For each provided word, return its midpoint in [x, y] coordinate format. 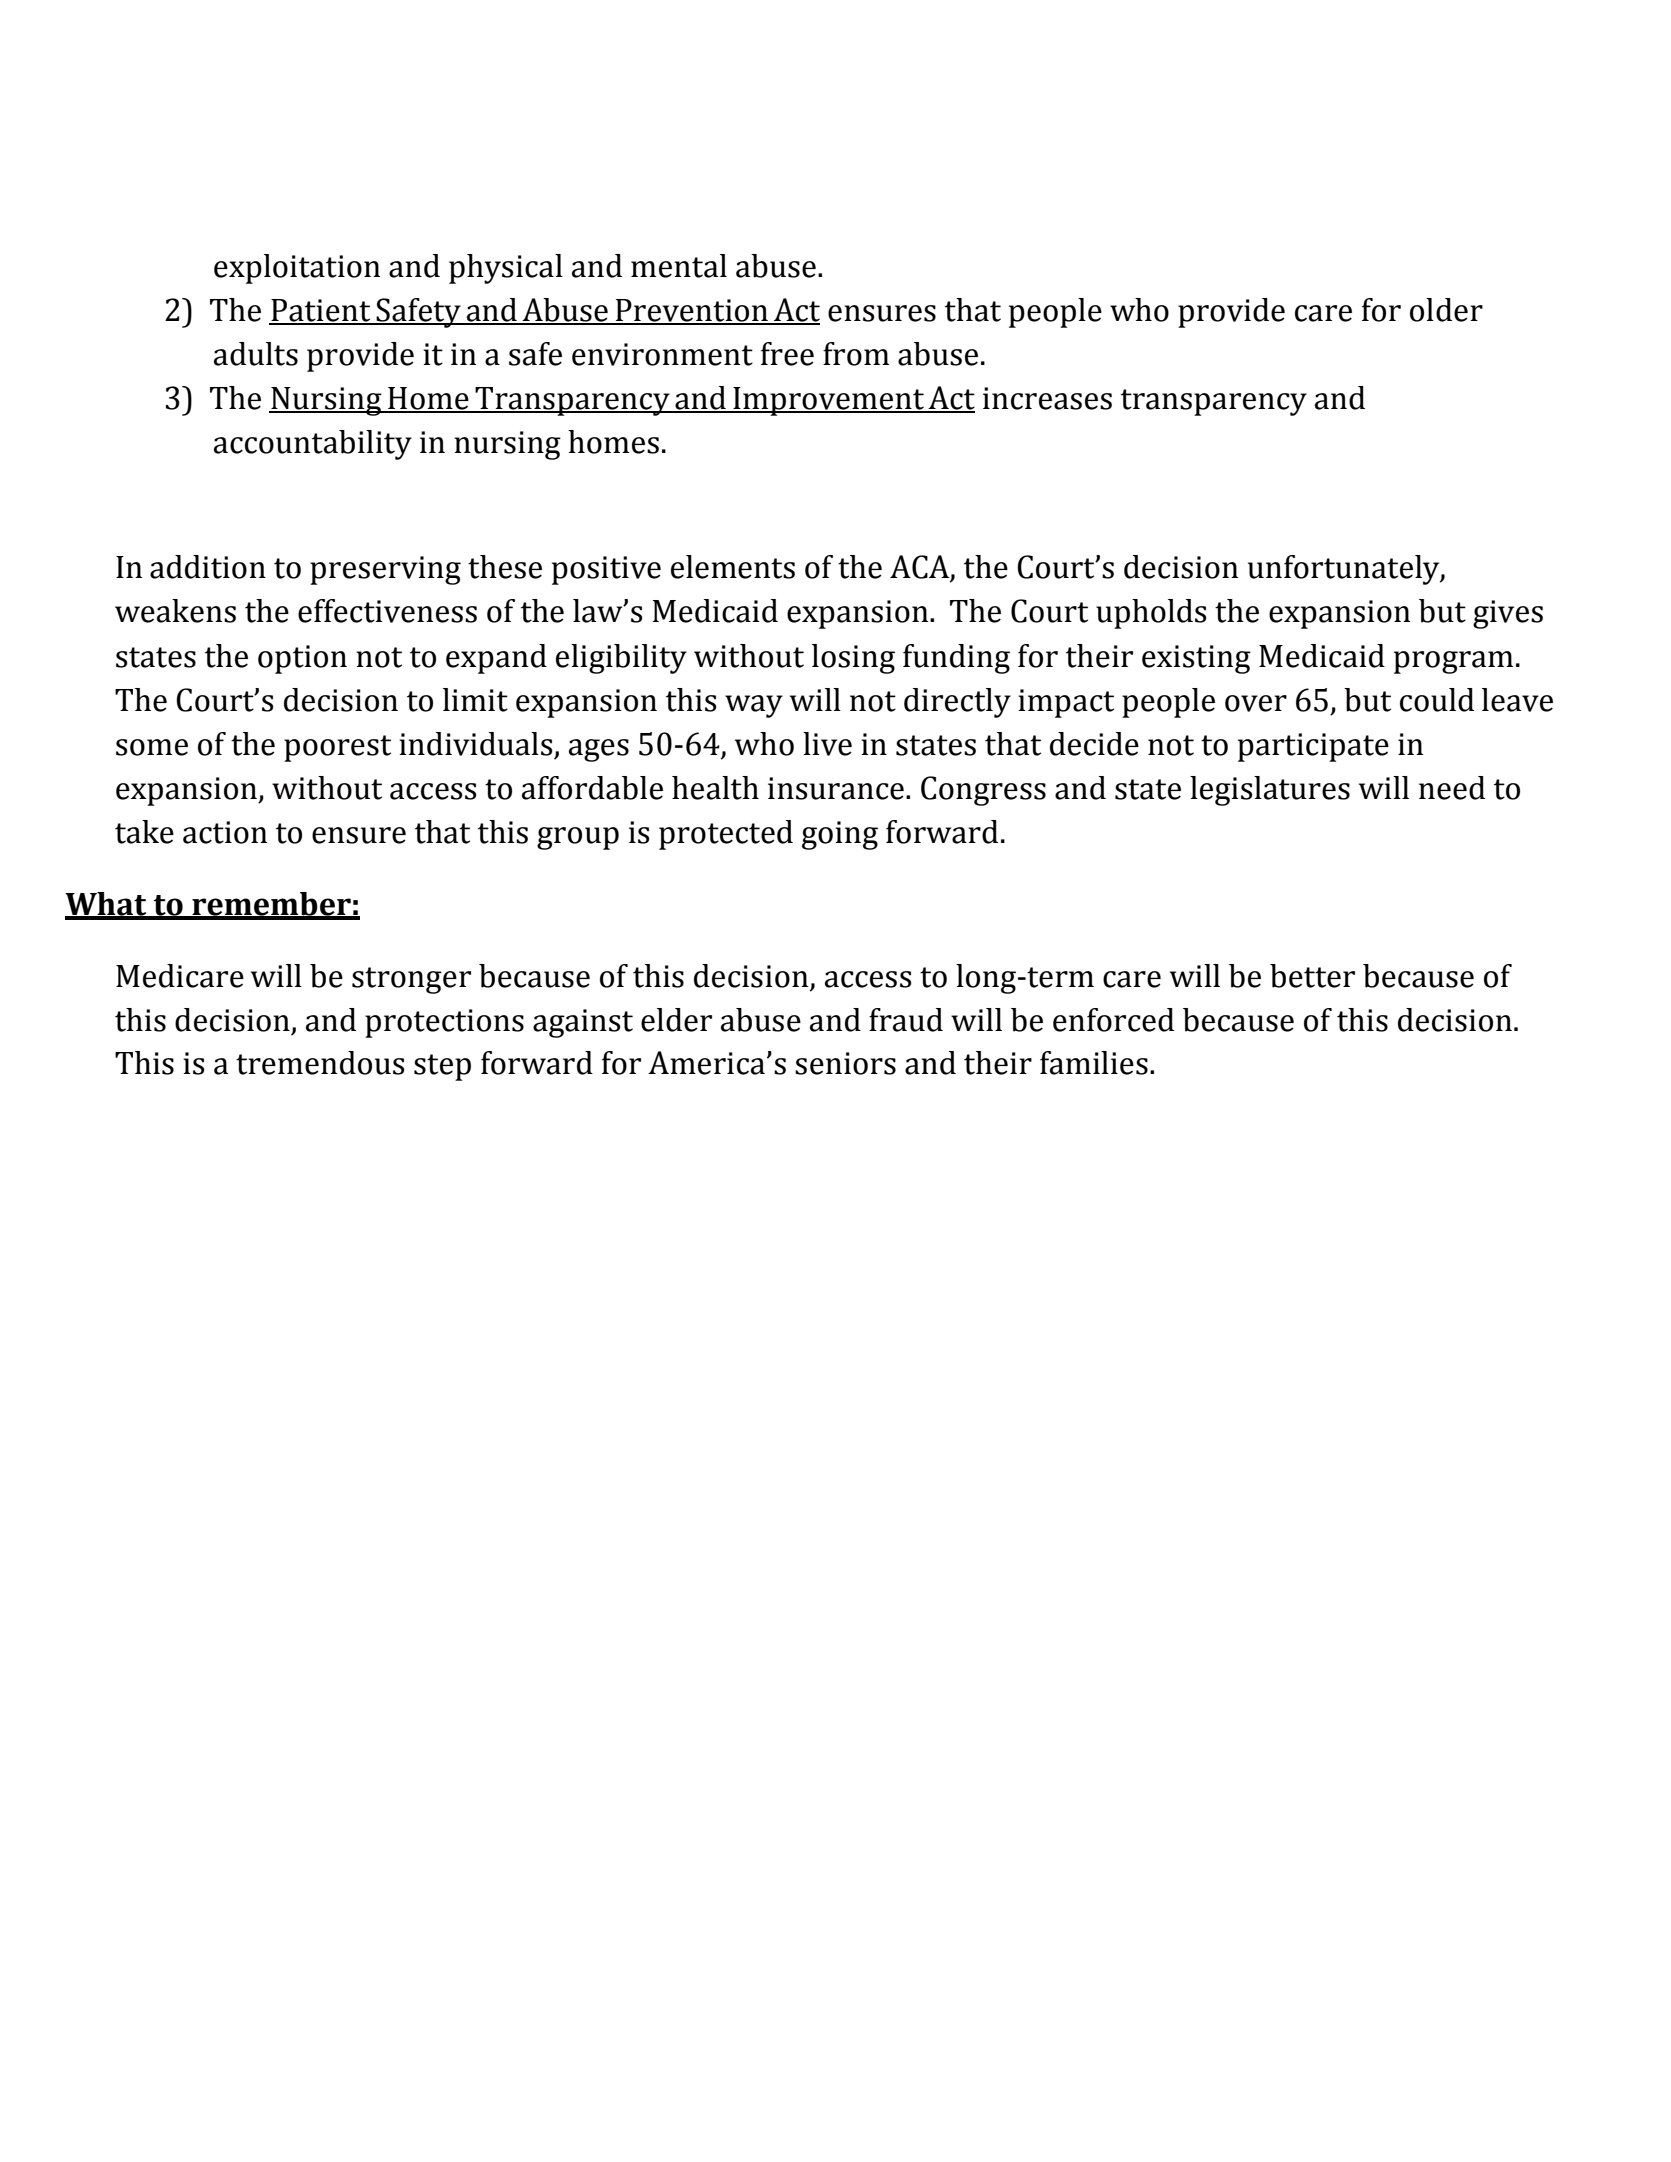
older [1446, 310]
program [1453, 662]
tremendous [320, 1063]
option [302, 659]
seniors [845, 1063]
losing [853, 659]
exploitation [297, 269]
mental [679, 266]
